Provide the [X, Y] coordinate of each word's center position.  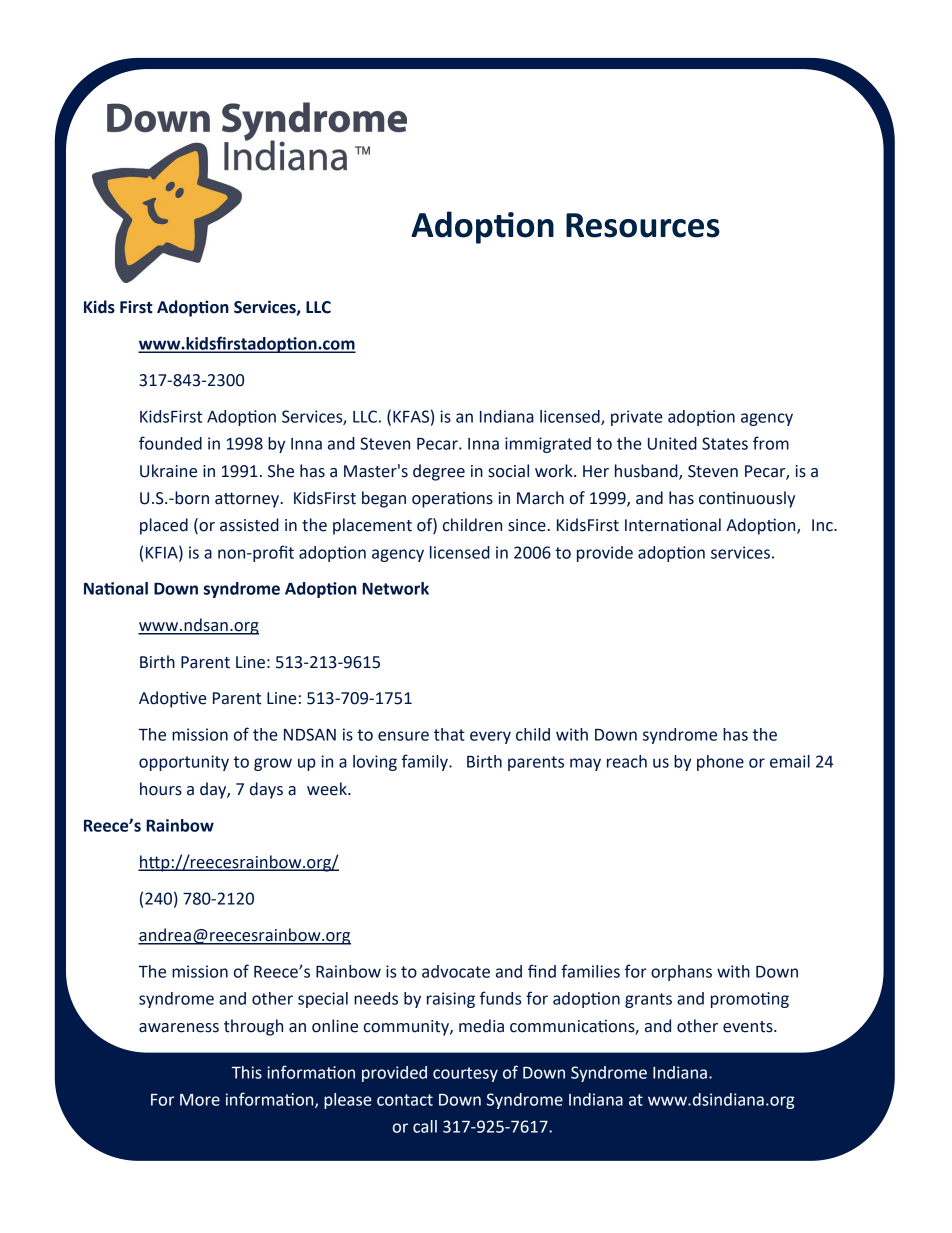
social [508, 471]
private [637, 418]
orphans [681, 973]
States [725, 443]
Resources [643, 225]
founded [170, 443]
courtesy [465, 1074]
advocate [456, 971]
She [281, 471]
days [266, 790]
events [749, 1027]
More [200, 1100]
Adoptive [173, 699]
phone [720, 763]
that [449, 734]
